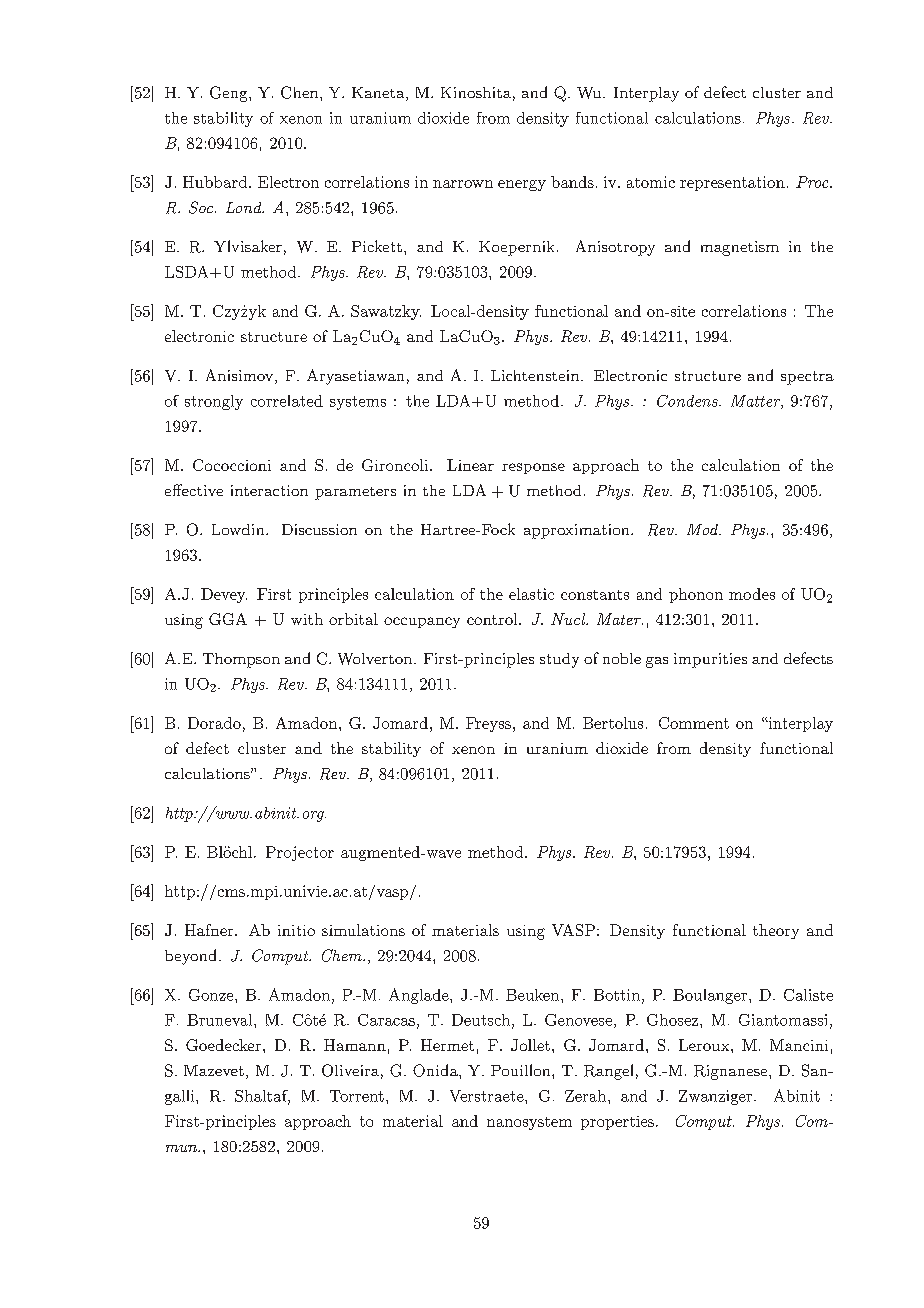 Image resolution: width=924 pixels, height=1308 pixels. I want to click on energy, so click(522, 185).
